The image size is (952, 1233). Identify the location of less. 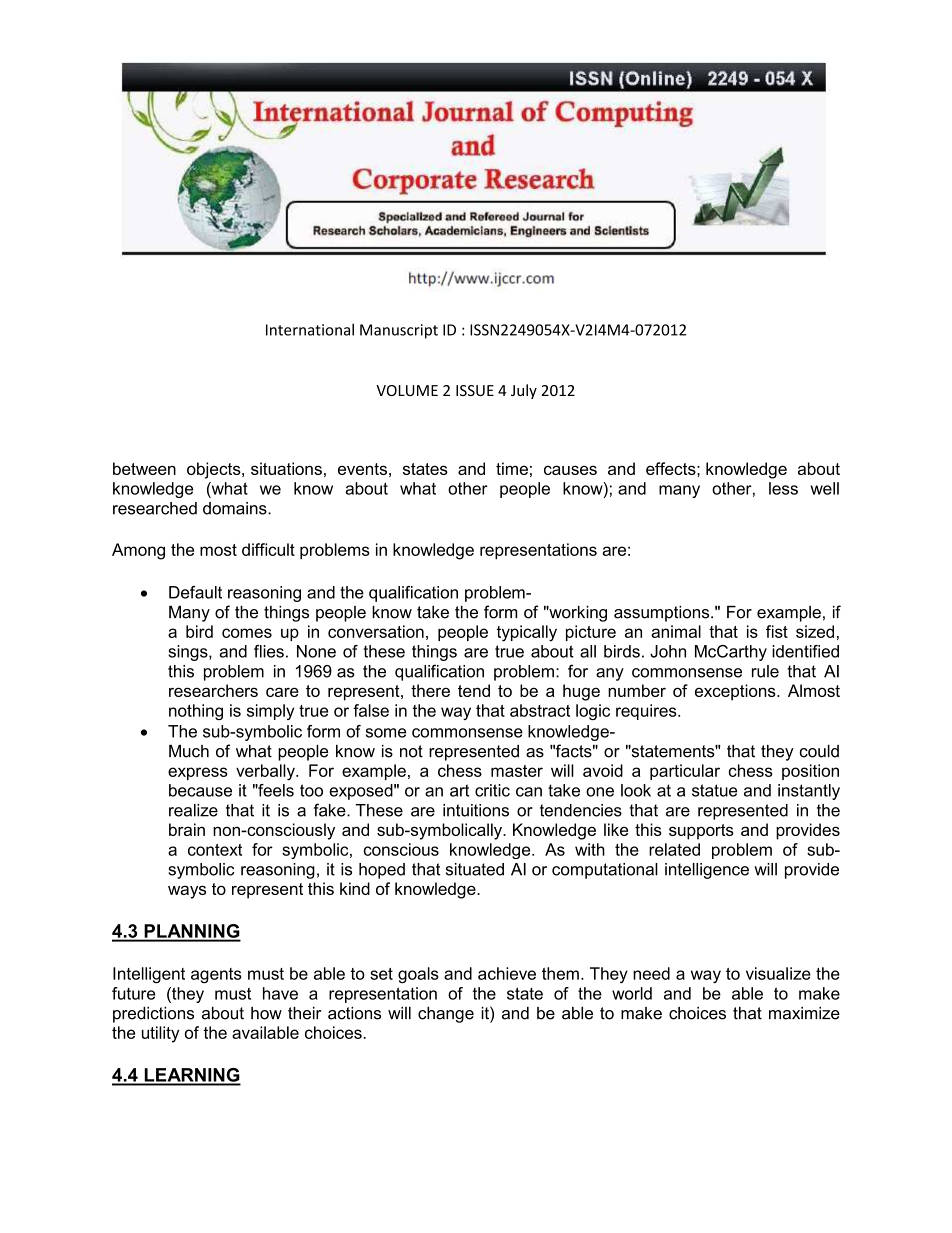
(783, 488).
